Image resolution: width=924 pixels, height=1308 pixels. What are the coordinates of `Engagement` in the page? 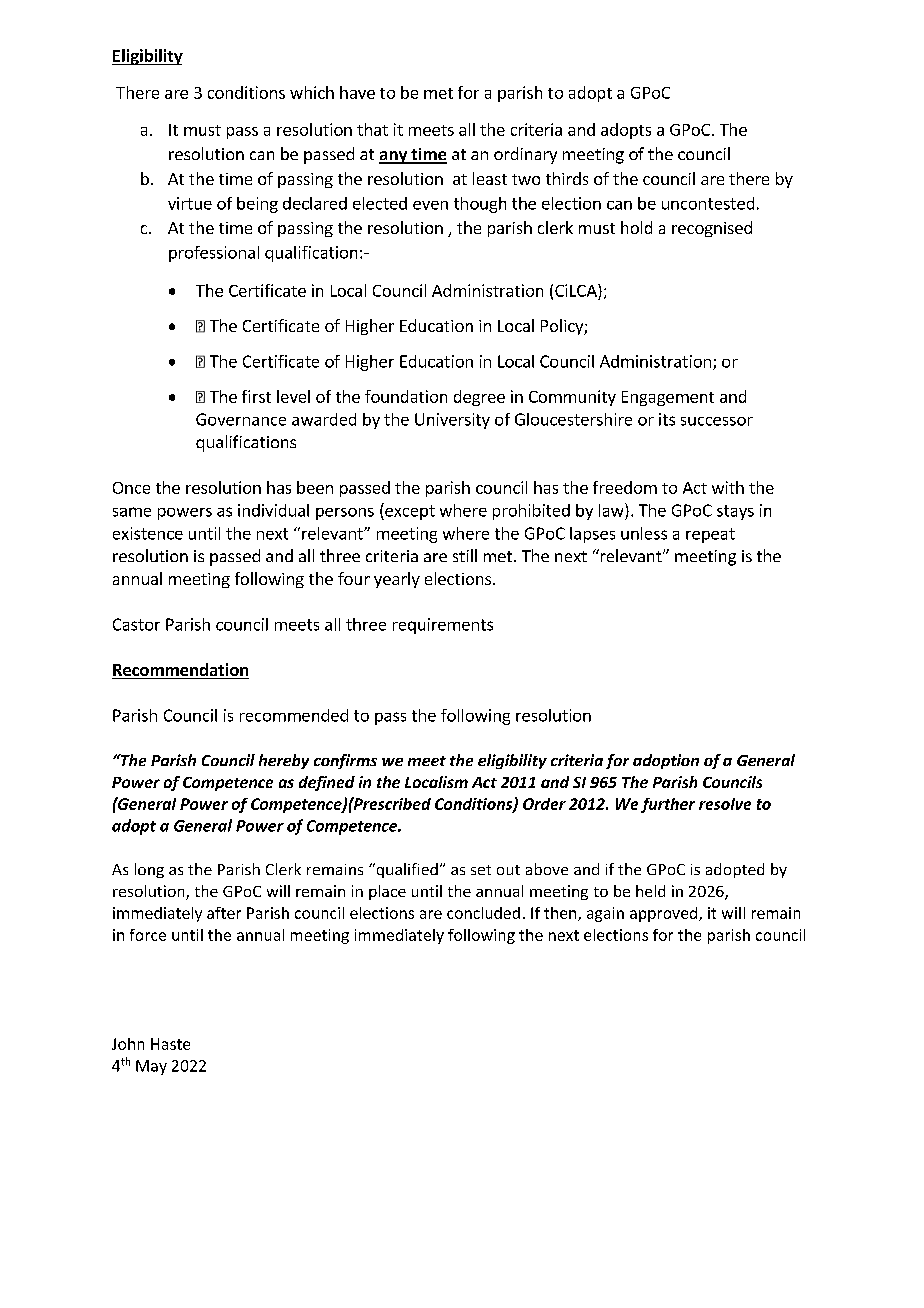 It's located at (668, 398).
